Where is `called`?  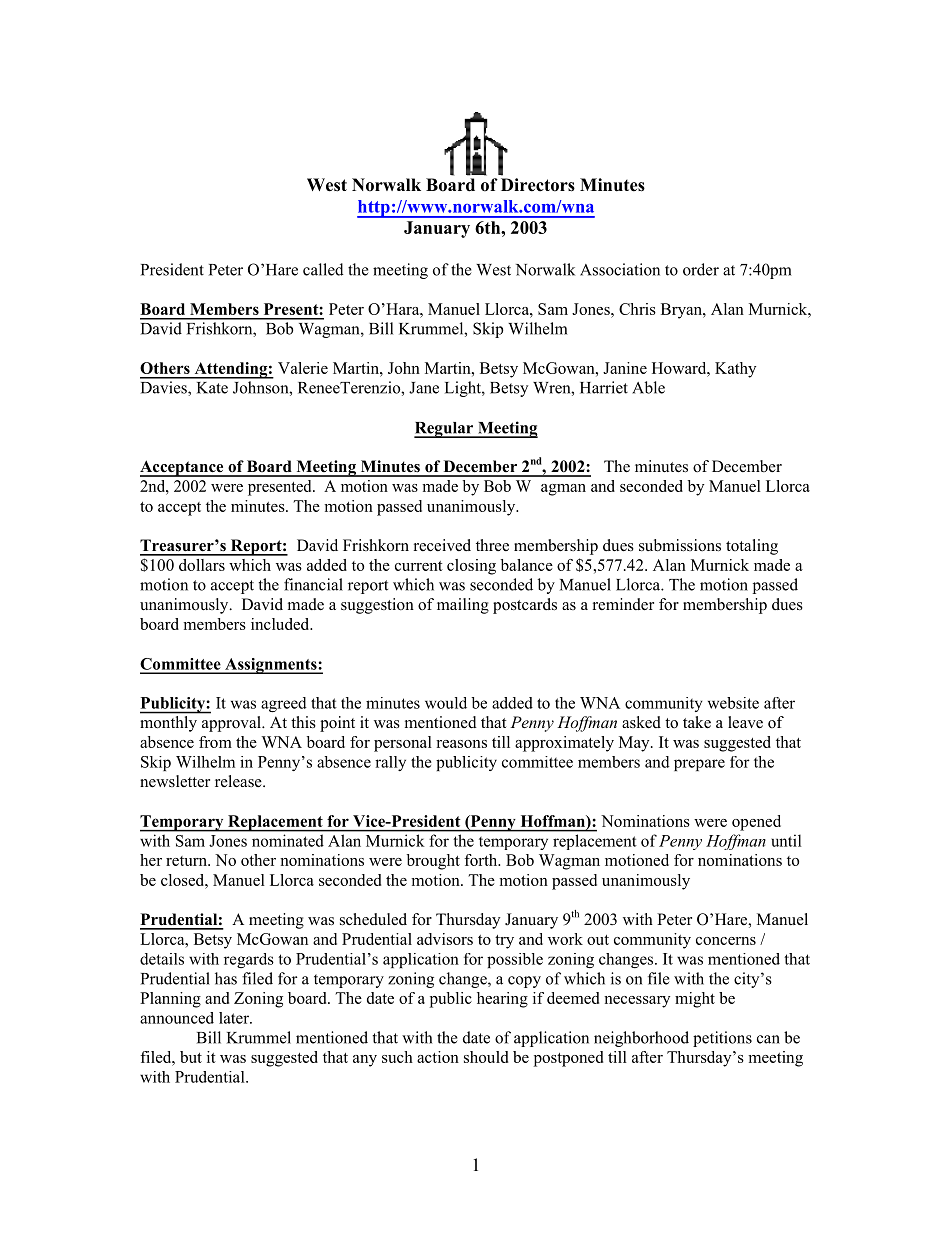 called is located at coordinates (323, 269).
